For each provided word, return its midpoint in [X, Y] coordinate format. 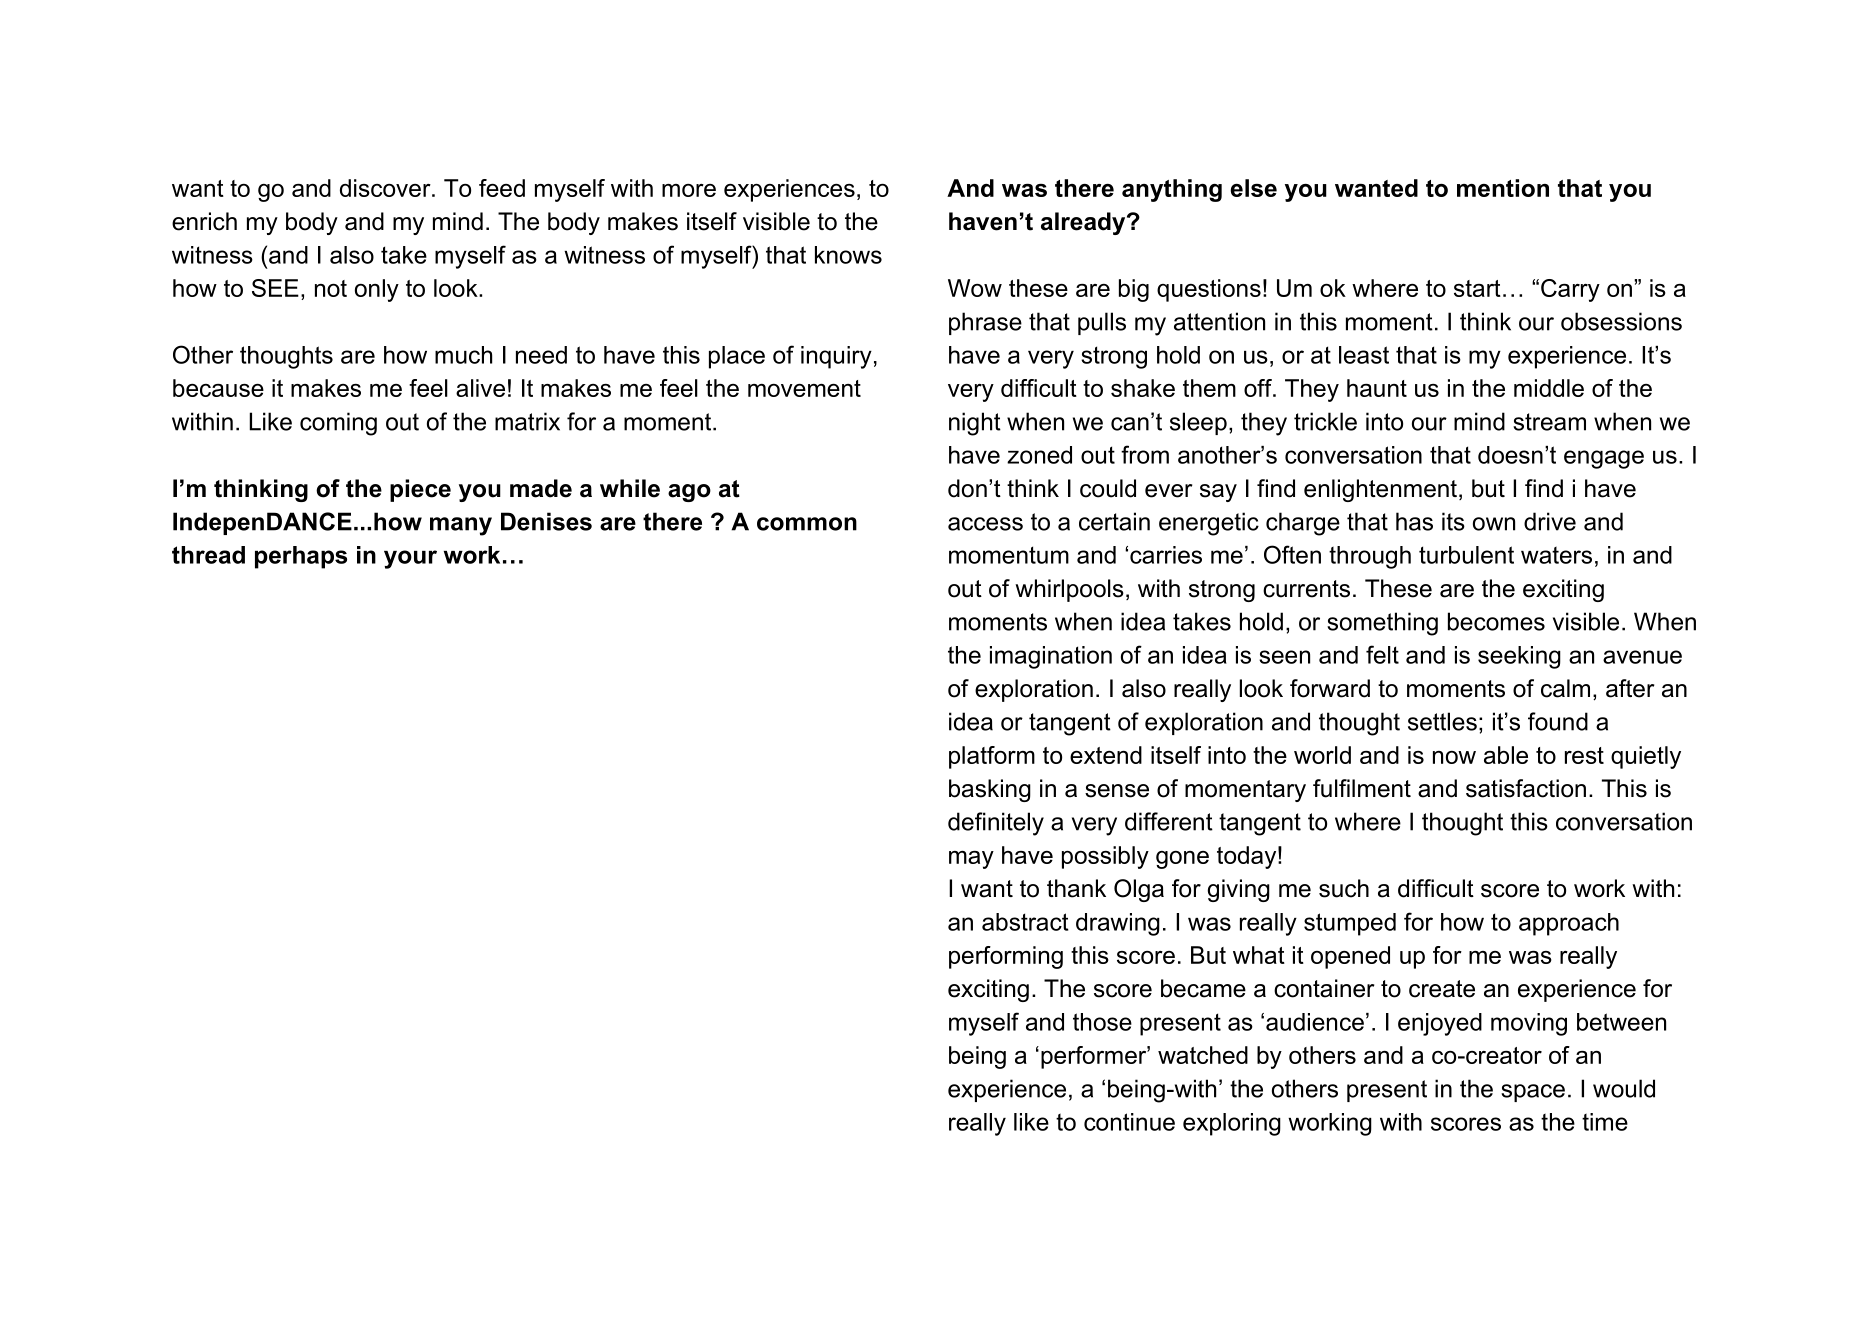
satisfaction [1526, 788]
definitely [996, 824]
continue [1129, 1122]
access [985, 524]
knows [848, 255]
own [1494, 524]
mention [1503, 188]
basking [990, 790]
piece [420, 490]
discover [386, 188]
